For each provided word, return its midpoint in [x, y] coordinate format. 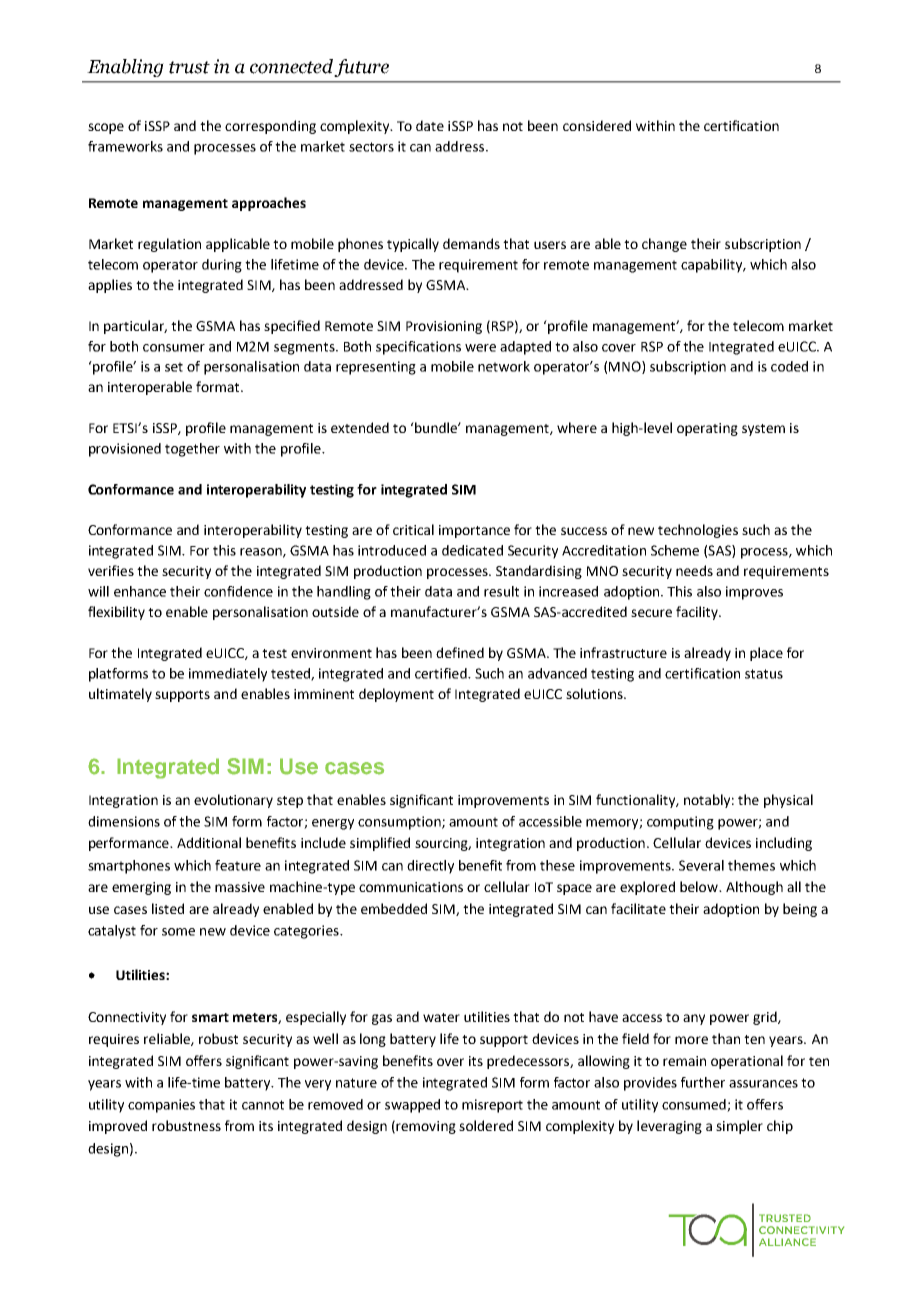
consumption [400, 823]
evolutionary [233, 801]
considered [597, 125]
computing [680, 823]
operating [707, 429]
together [192, 450]
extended [360, 427]
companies [161, 1106]
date [430, 125]
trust [189, 67]
